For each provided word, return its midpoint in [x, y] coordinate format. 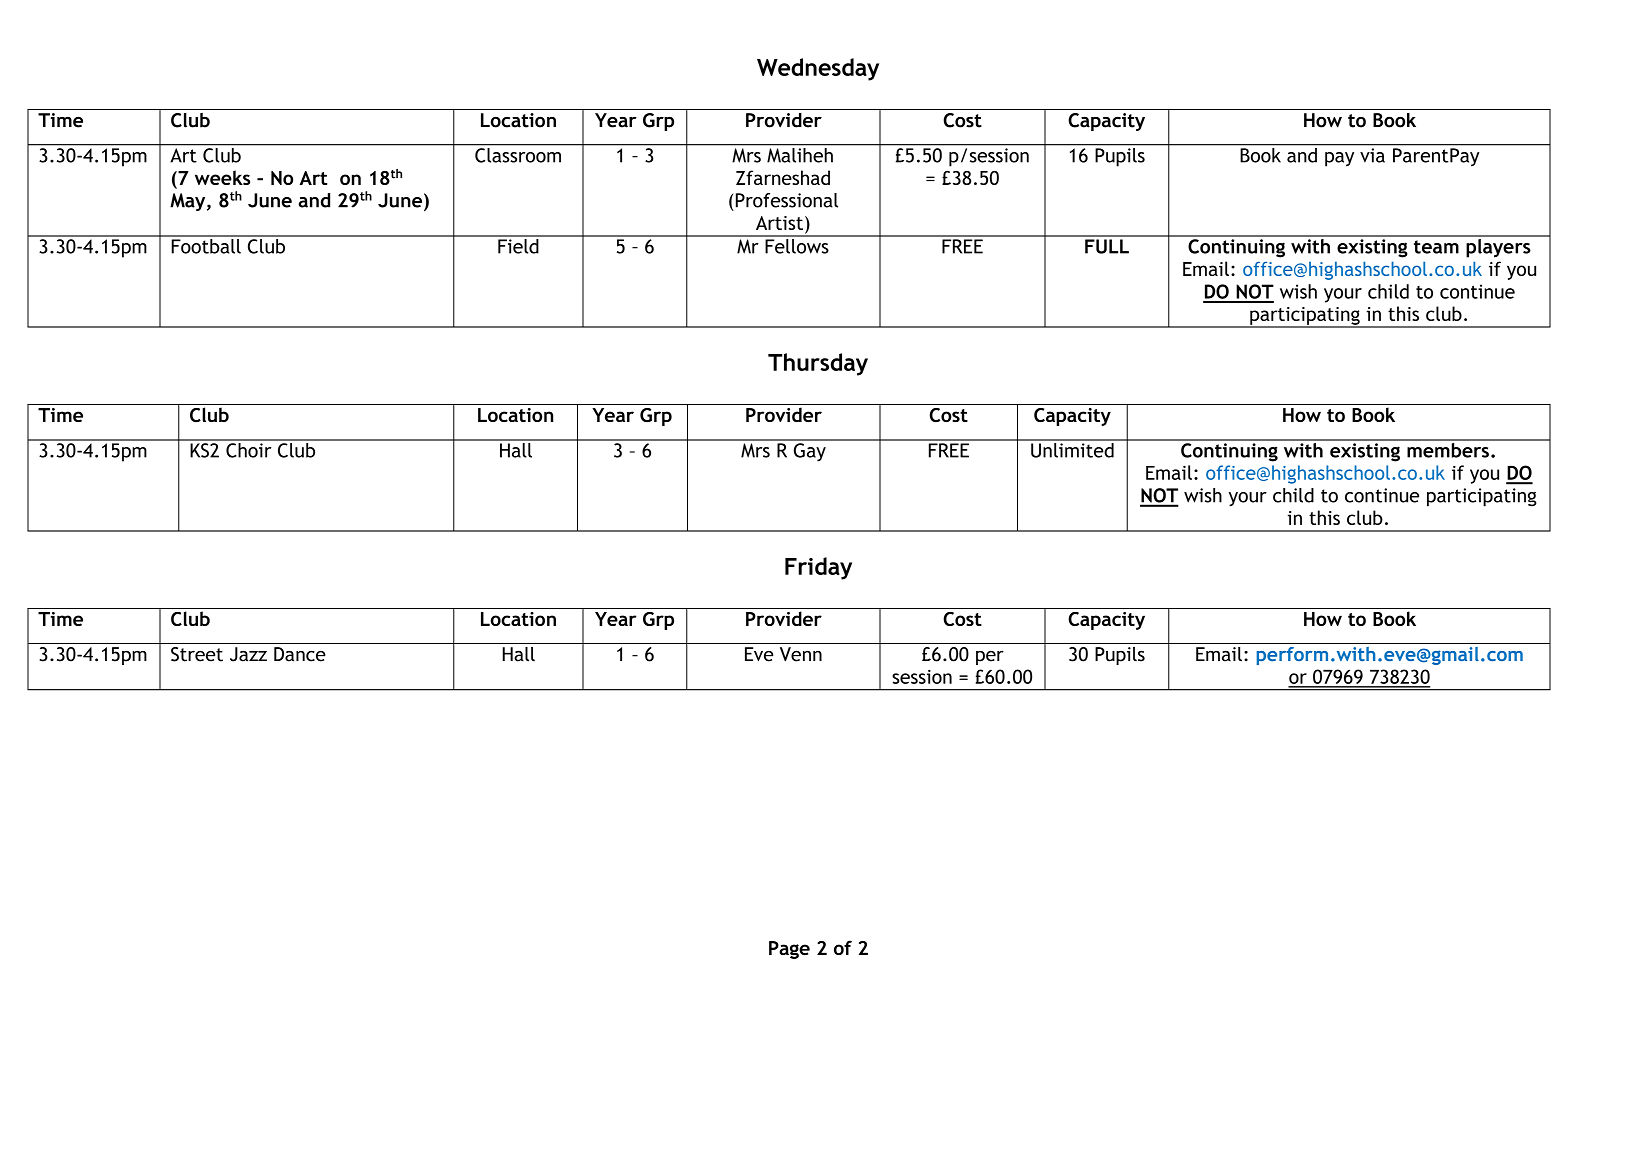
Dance [300, 654]
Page [789, 950]
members [1448, 449]
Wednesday [818, 69]
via [1372, 155]
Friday [818, 568]
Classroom [518, 155]
